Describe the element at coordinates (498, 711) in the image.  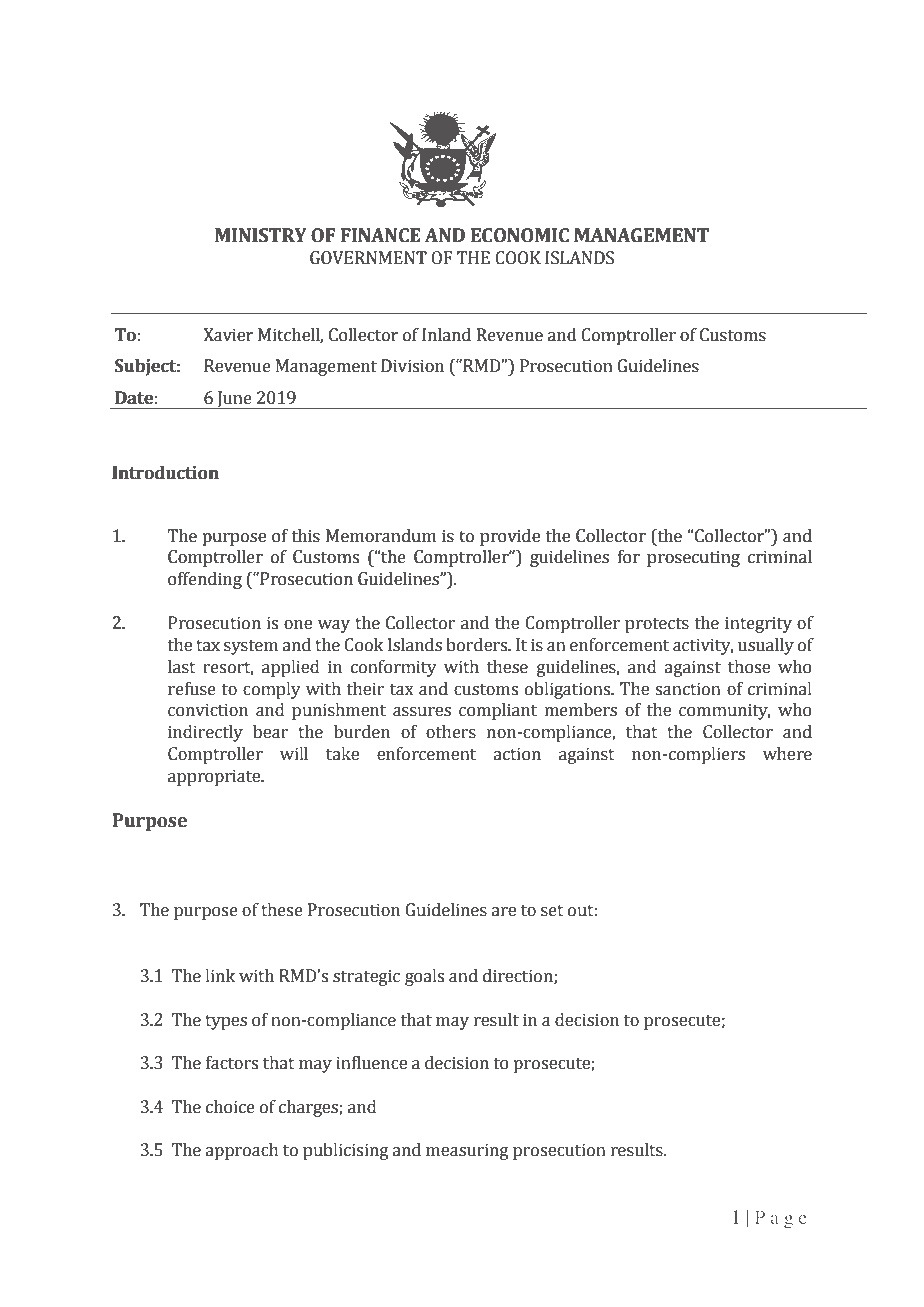
I see `compliant` at that location.
